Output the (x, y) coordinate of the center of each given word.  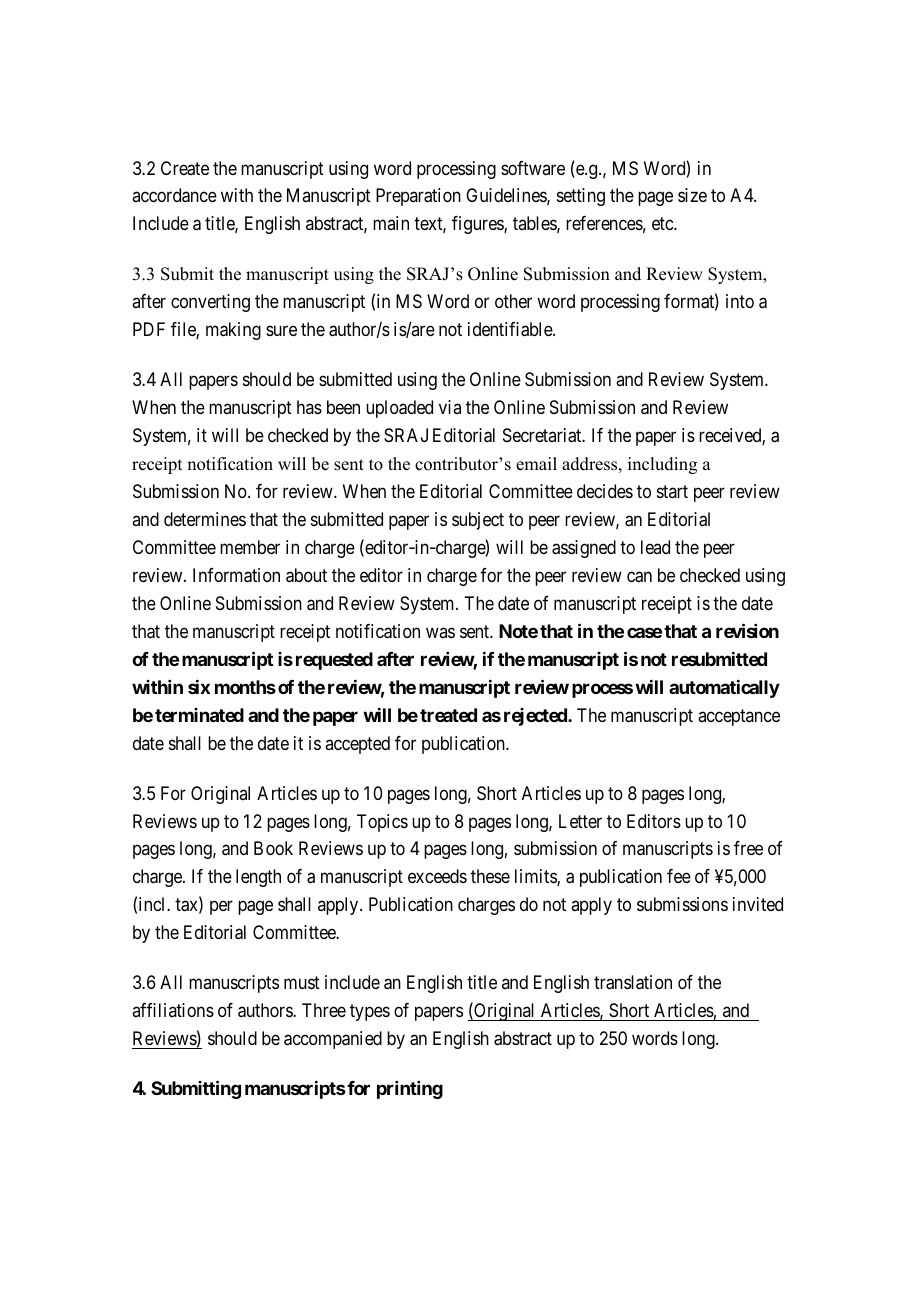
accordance (174, 195)
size (692, 195)
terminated (199, 715)
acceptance (739, 717)
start (672, 491)
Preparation (418, 197)
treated (448, 715)
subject (478, 521)
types (370, 1012)
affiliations (173, 1010)
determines (205, 519)
